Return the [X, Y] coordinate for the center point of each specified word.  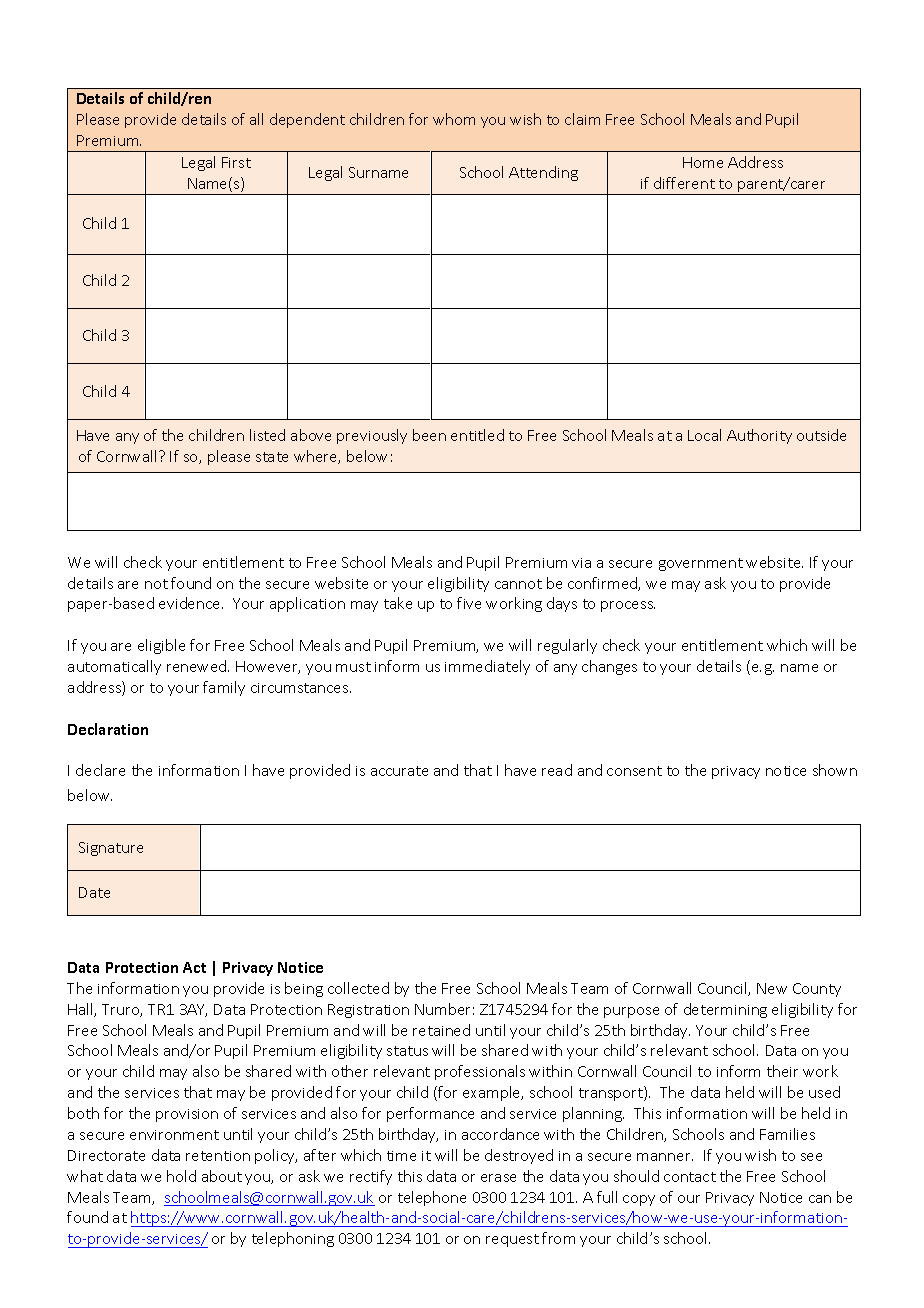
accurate [399, 771]
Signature [111, 849]
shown [835, 770]
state [272, 457]
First [236, 162]
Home [703, 162]
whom [454, 119]
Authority [759, 436]
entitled [477, 435]
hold [181, 1176]
